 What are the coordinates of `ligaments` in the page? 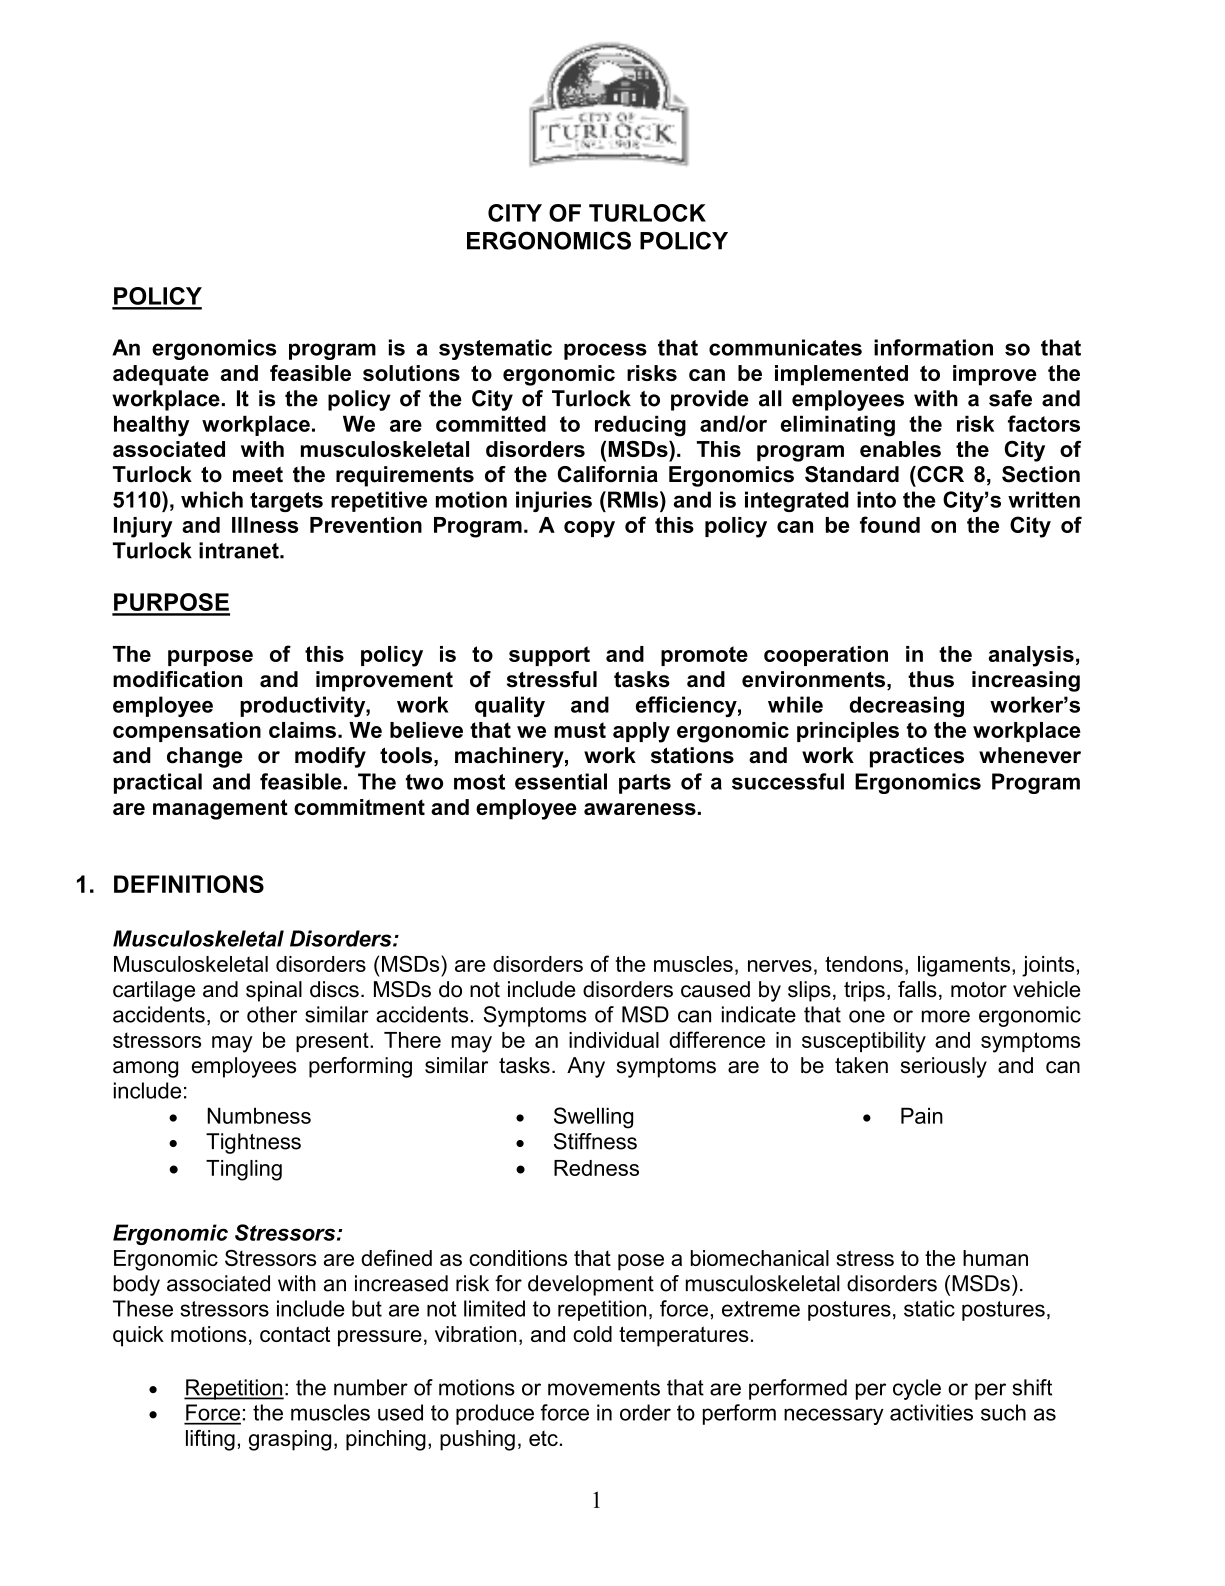 It's located at (965, 966).
